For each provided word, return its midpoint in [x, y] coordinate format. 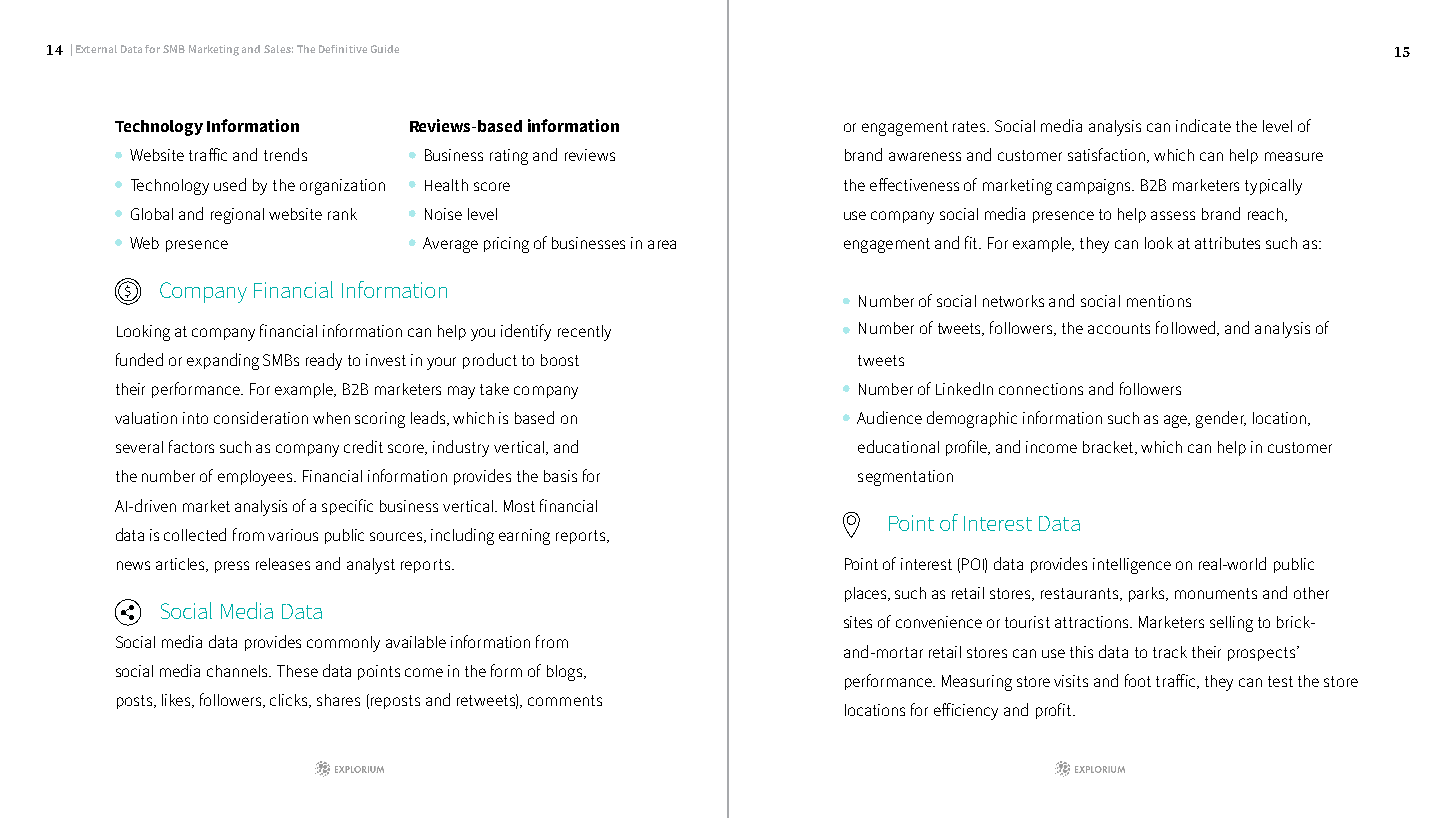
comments [565, 700]
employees [256, 478]
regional [237, 216]
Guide [385, 49]
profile [968, 448]
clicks [290, 701]
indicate [1203, 125]
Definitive [343, 49]
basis [560, 476]
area [662, 244]
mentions [1159, 301]
